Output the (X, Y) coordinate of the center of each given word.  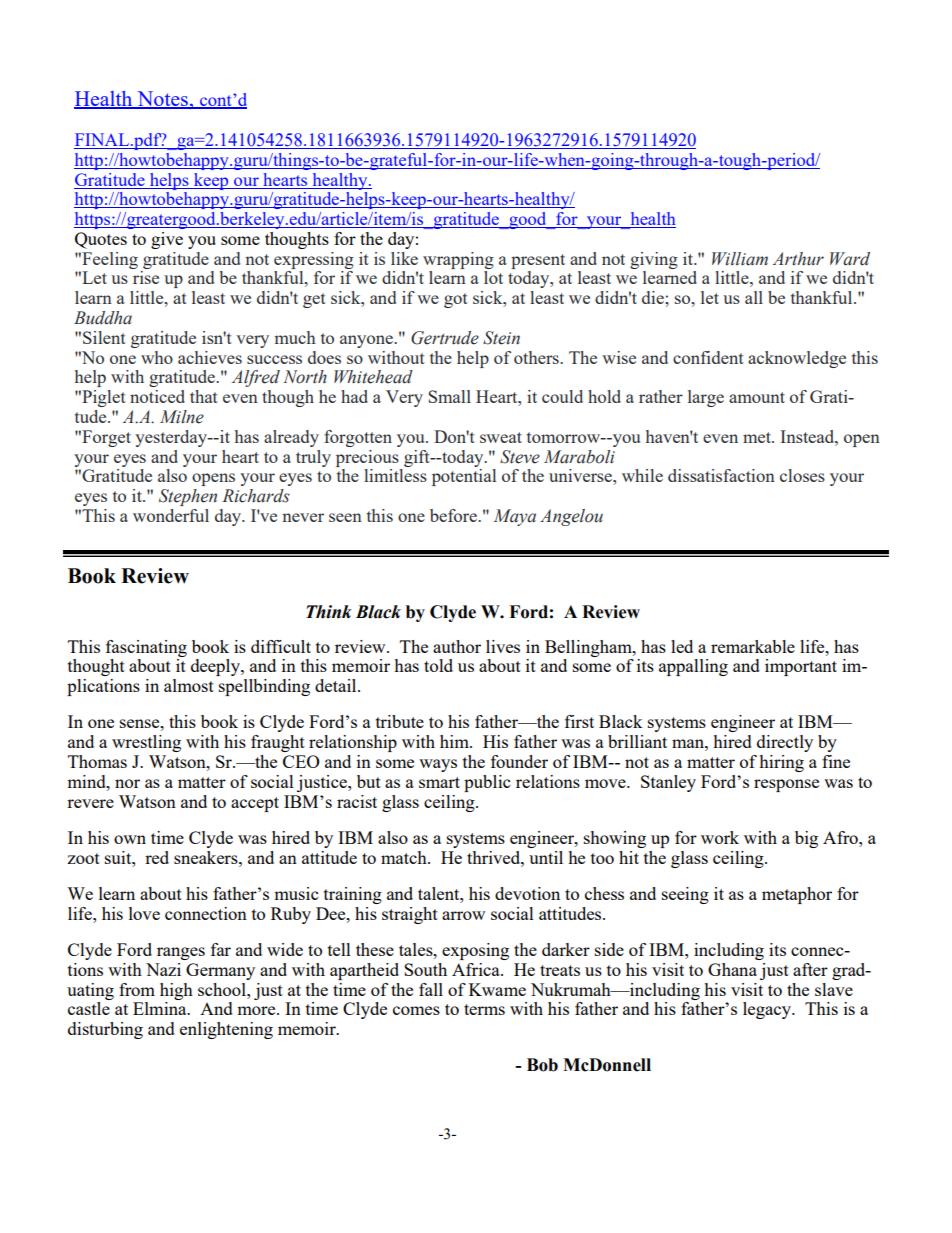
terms (484, 1009)
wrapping (458, 260)
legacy (768, 1010)
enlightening (226, 1030)
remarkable (753, 646)
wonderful (171, 515)
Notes (162, 99)
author (457, 646)
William (740, 259)
